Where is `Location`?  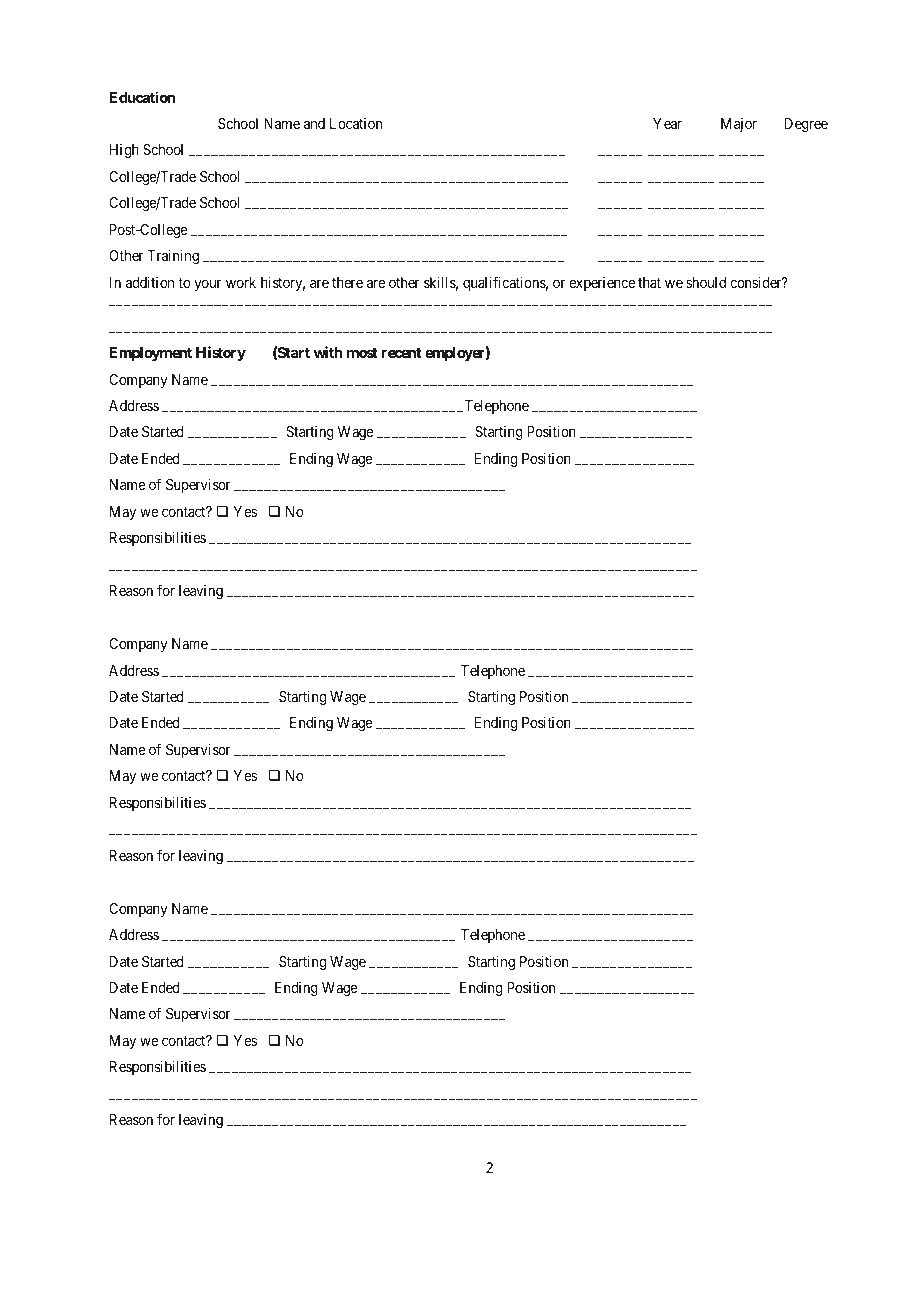
Location is located at coordinates (356, 123).
